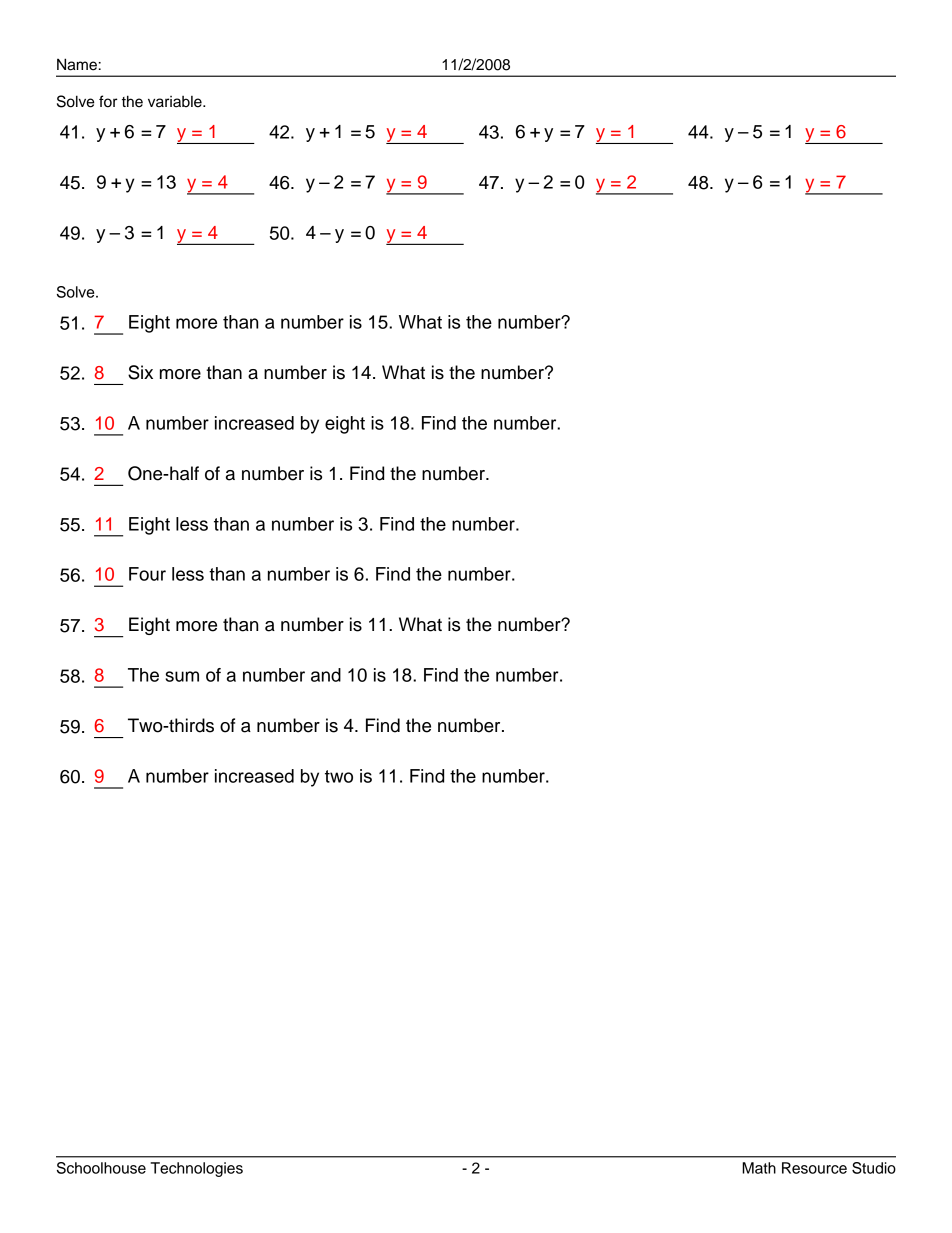 Image resolution: width=952 pixels, height=1233 pixels. Describe the element at coordinates (326, 675) in the page. I see `and` at that location.
